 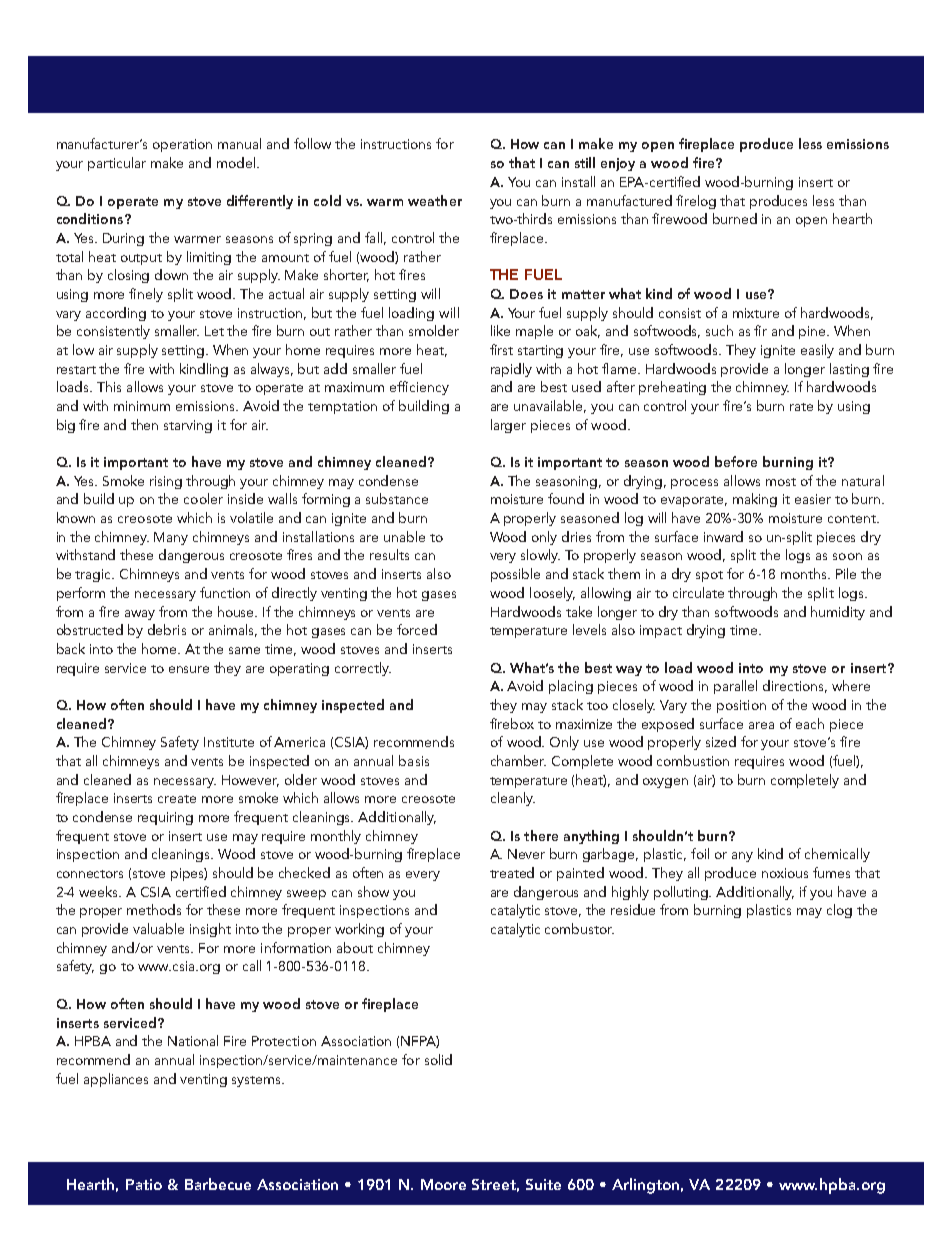 I want to click on particular, so click(x=117, y=164).
